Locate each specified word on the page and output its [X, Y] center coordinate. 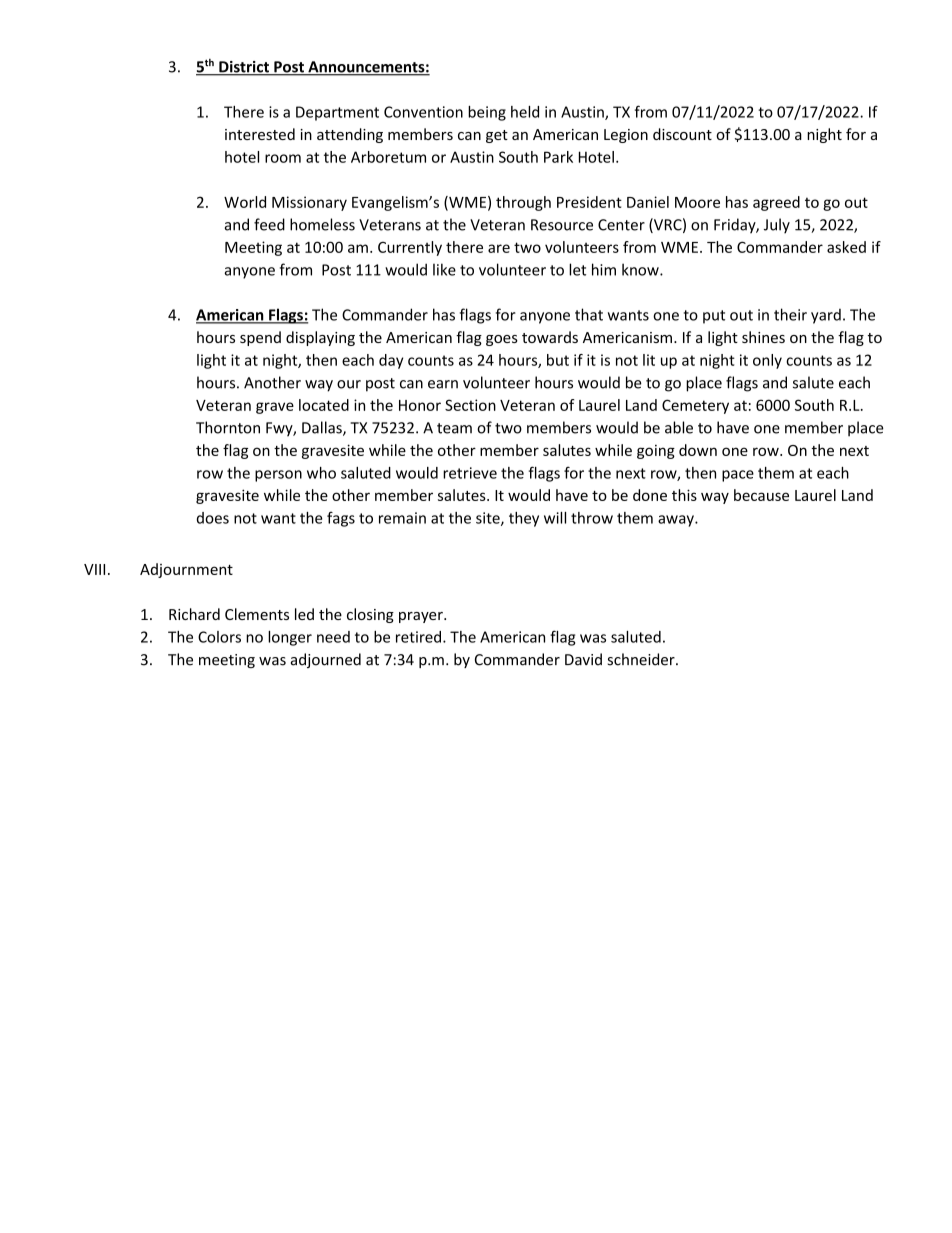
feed [269, 224]
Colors [219, 637]
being [487, 113]
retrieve [470, 473]
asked [846, 247]
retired [418, 637]
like [444, 269]
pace [738, 476]
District [244, 68]
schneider [642, 659]
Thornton [228, 427]
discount [682, 134]
